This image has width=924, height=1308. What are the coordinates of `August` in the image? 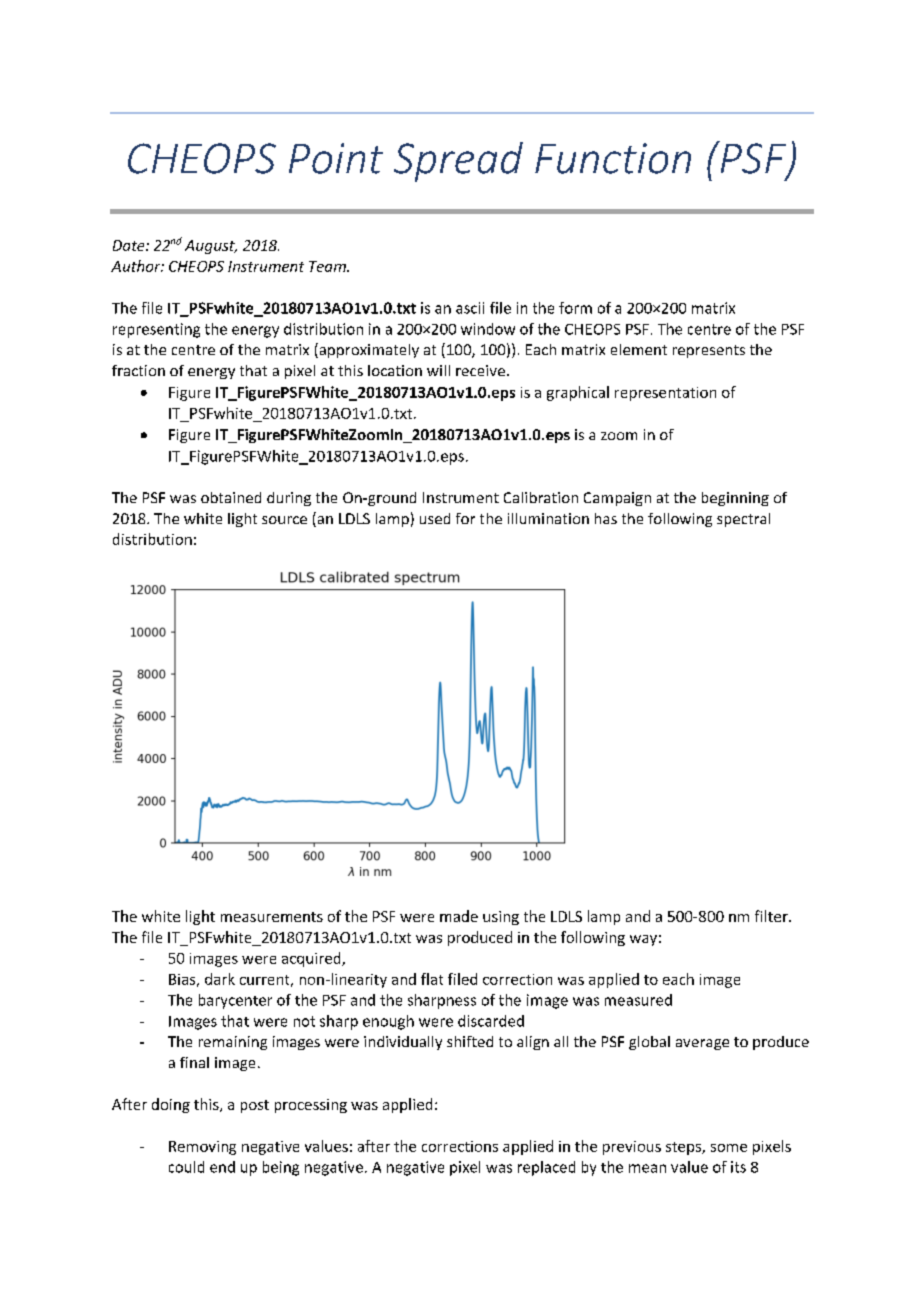 It's located at (211, 247).
